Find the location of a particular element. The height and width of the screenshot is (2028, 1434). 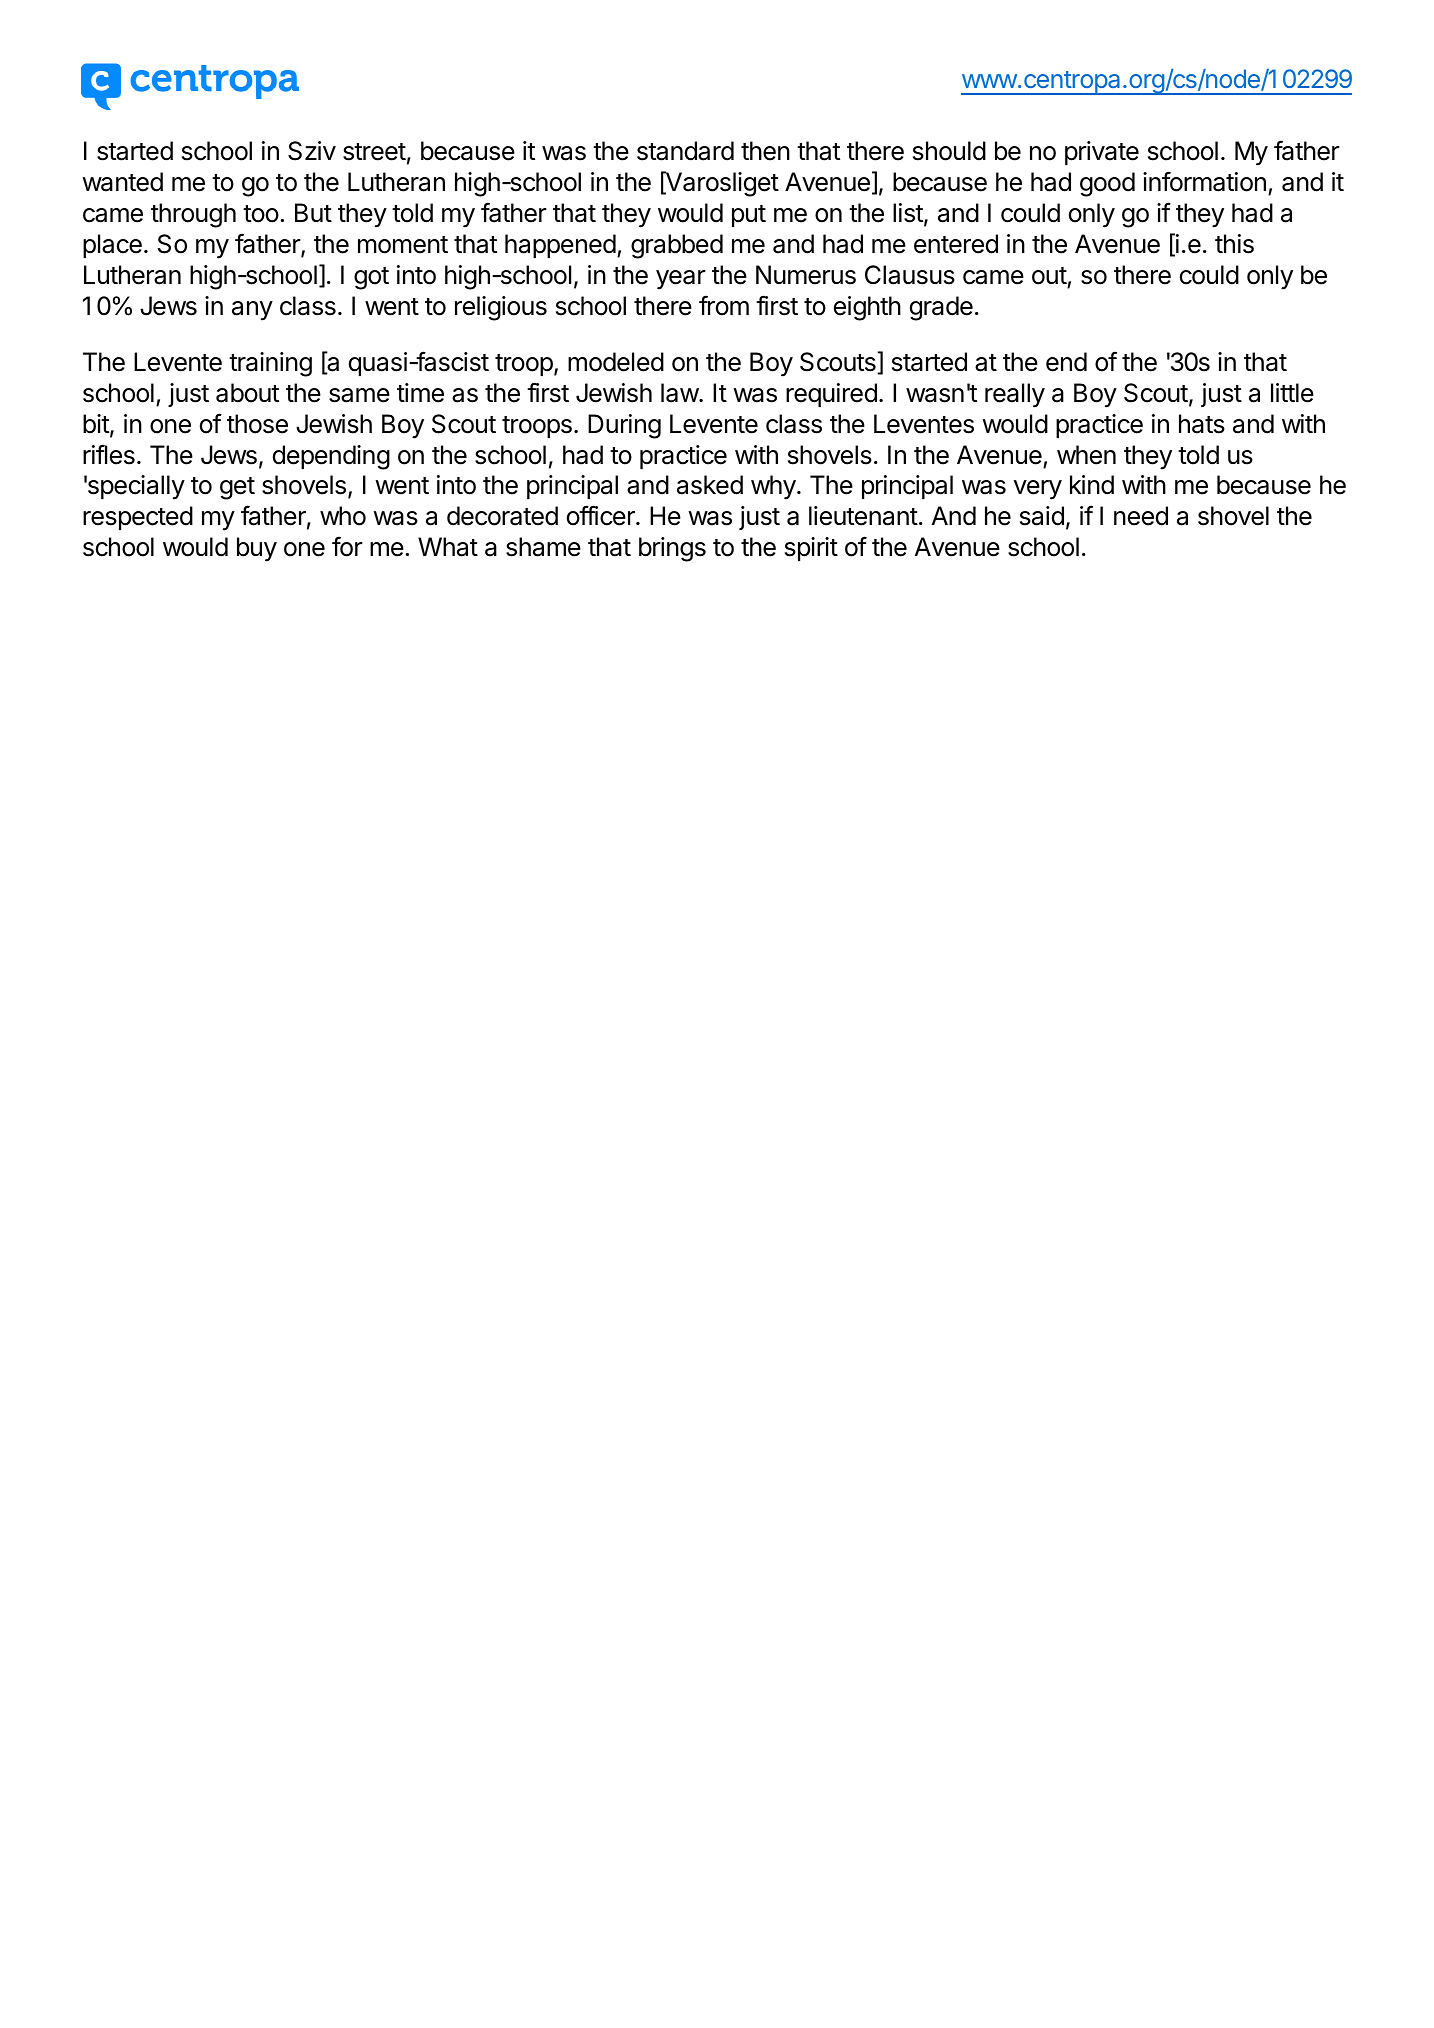

standard is located at coordinates (685, 151).
